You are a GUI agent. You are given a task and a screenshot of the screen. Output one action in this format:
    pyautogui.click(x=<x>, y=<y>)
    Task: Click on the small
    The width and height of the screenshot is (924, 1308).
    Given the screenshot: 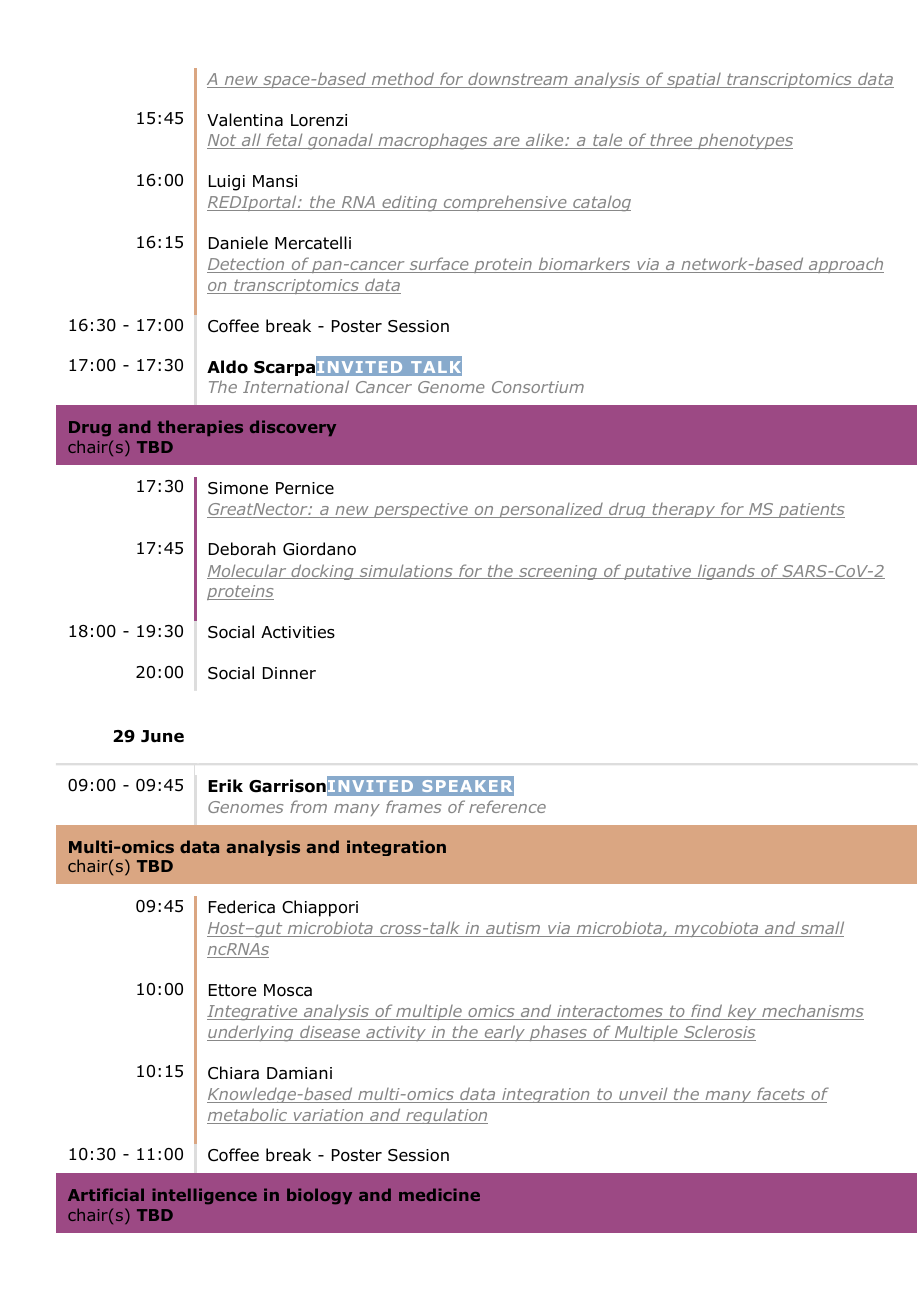 What is the action you would take?
    pyautogui.click(x=821, y=929)
